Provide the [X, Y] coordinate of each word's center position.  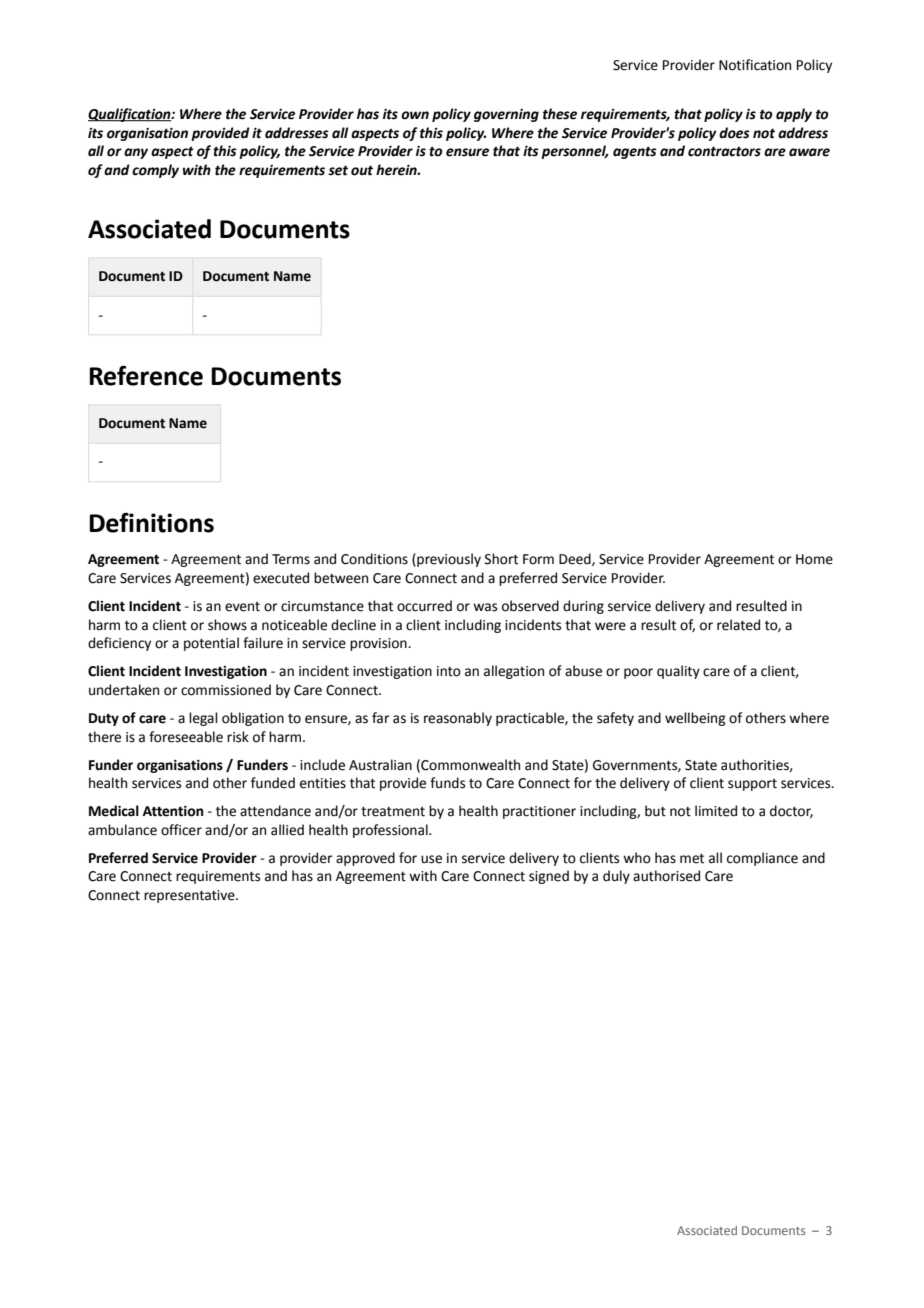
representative [190, 896]
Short [501, 559]
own [415, 115]
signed [549, 877]
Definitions [151, 522]
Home [814, 559]
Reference [146, 375]
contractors [724, 151]
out [362, 170]
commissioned [226, 690]
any [136, 153]
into [449, 671]
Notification [755, 65]
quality [678, 672]
